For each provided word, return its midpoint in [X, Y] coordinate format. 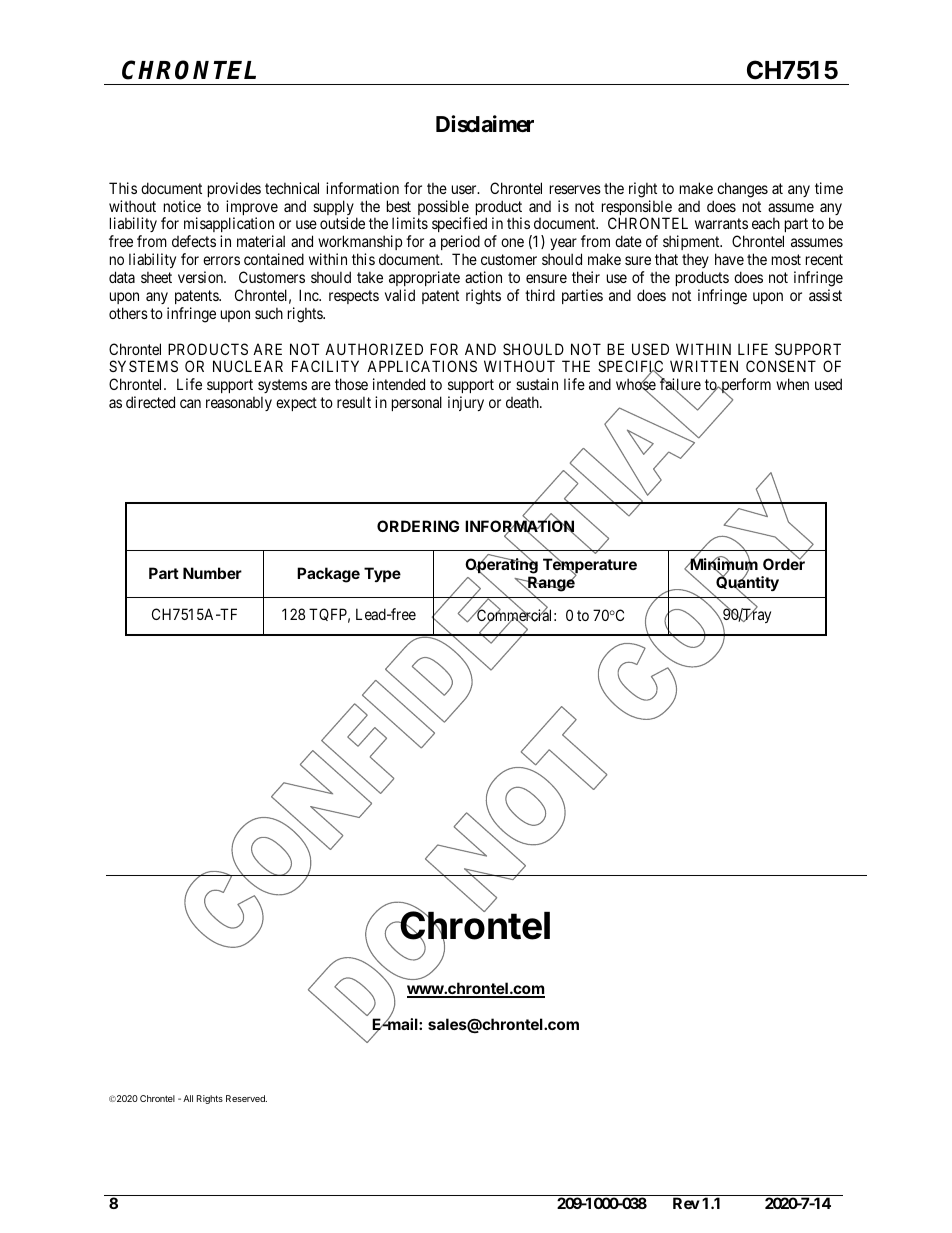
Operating [501, 566]
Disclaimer [485, 124]
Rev [686, 1203]
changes [742, 190]
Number [212, 573]
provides [234, 189]
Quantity [747, 584]
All [188, 1098]
